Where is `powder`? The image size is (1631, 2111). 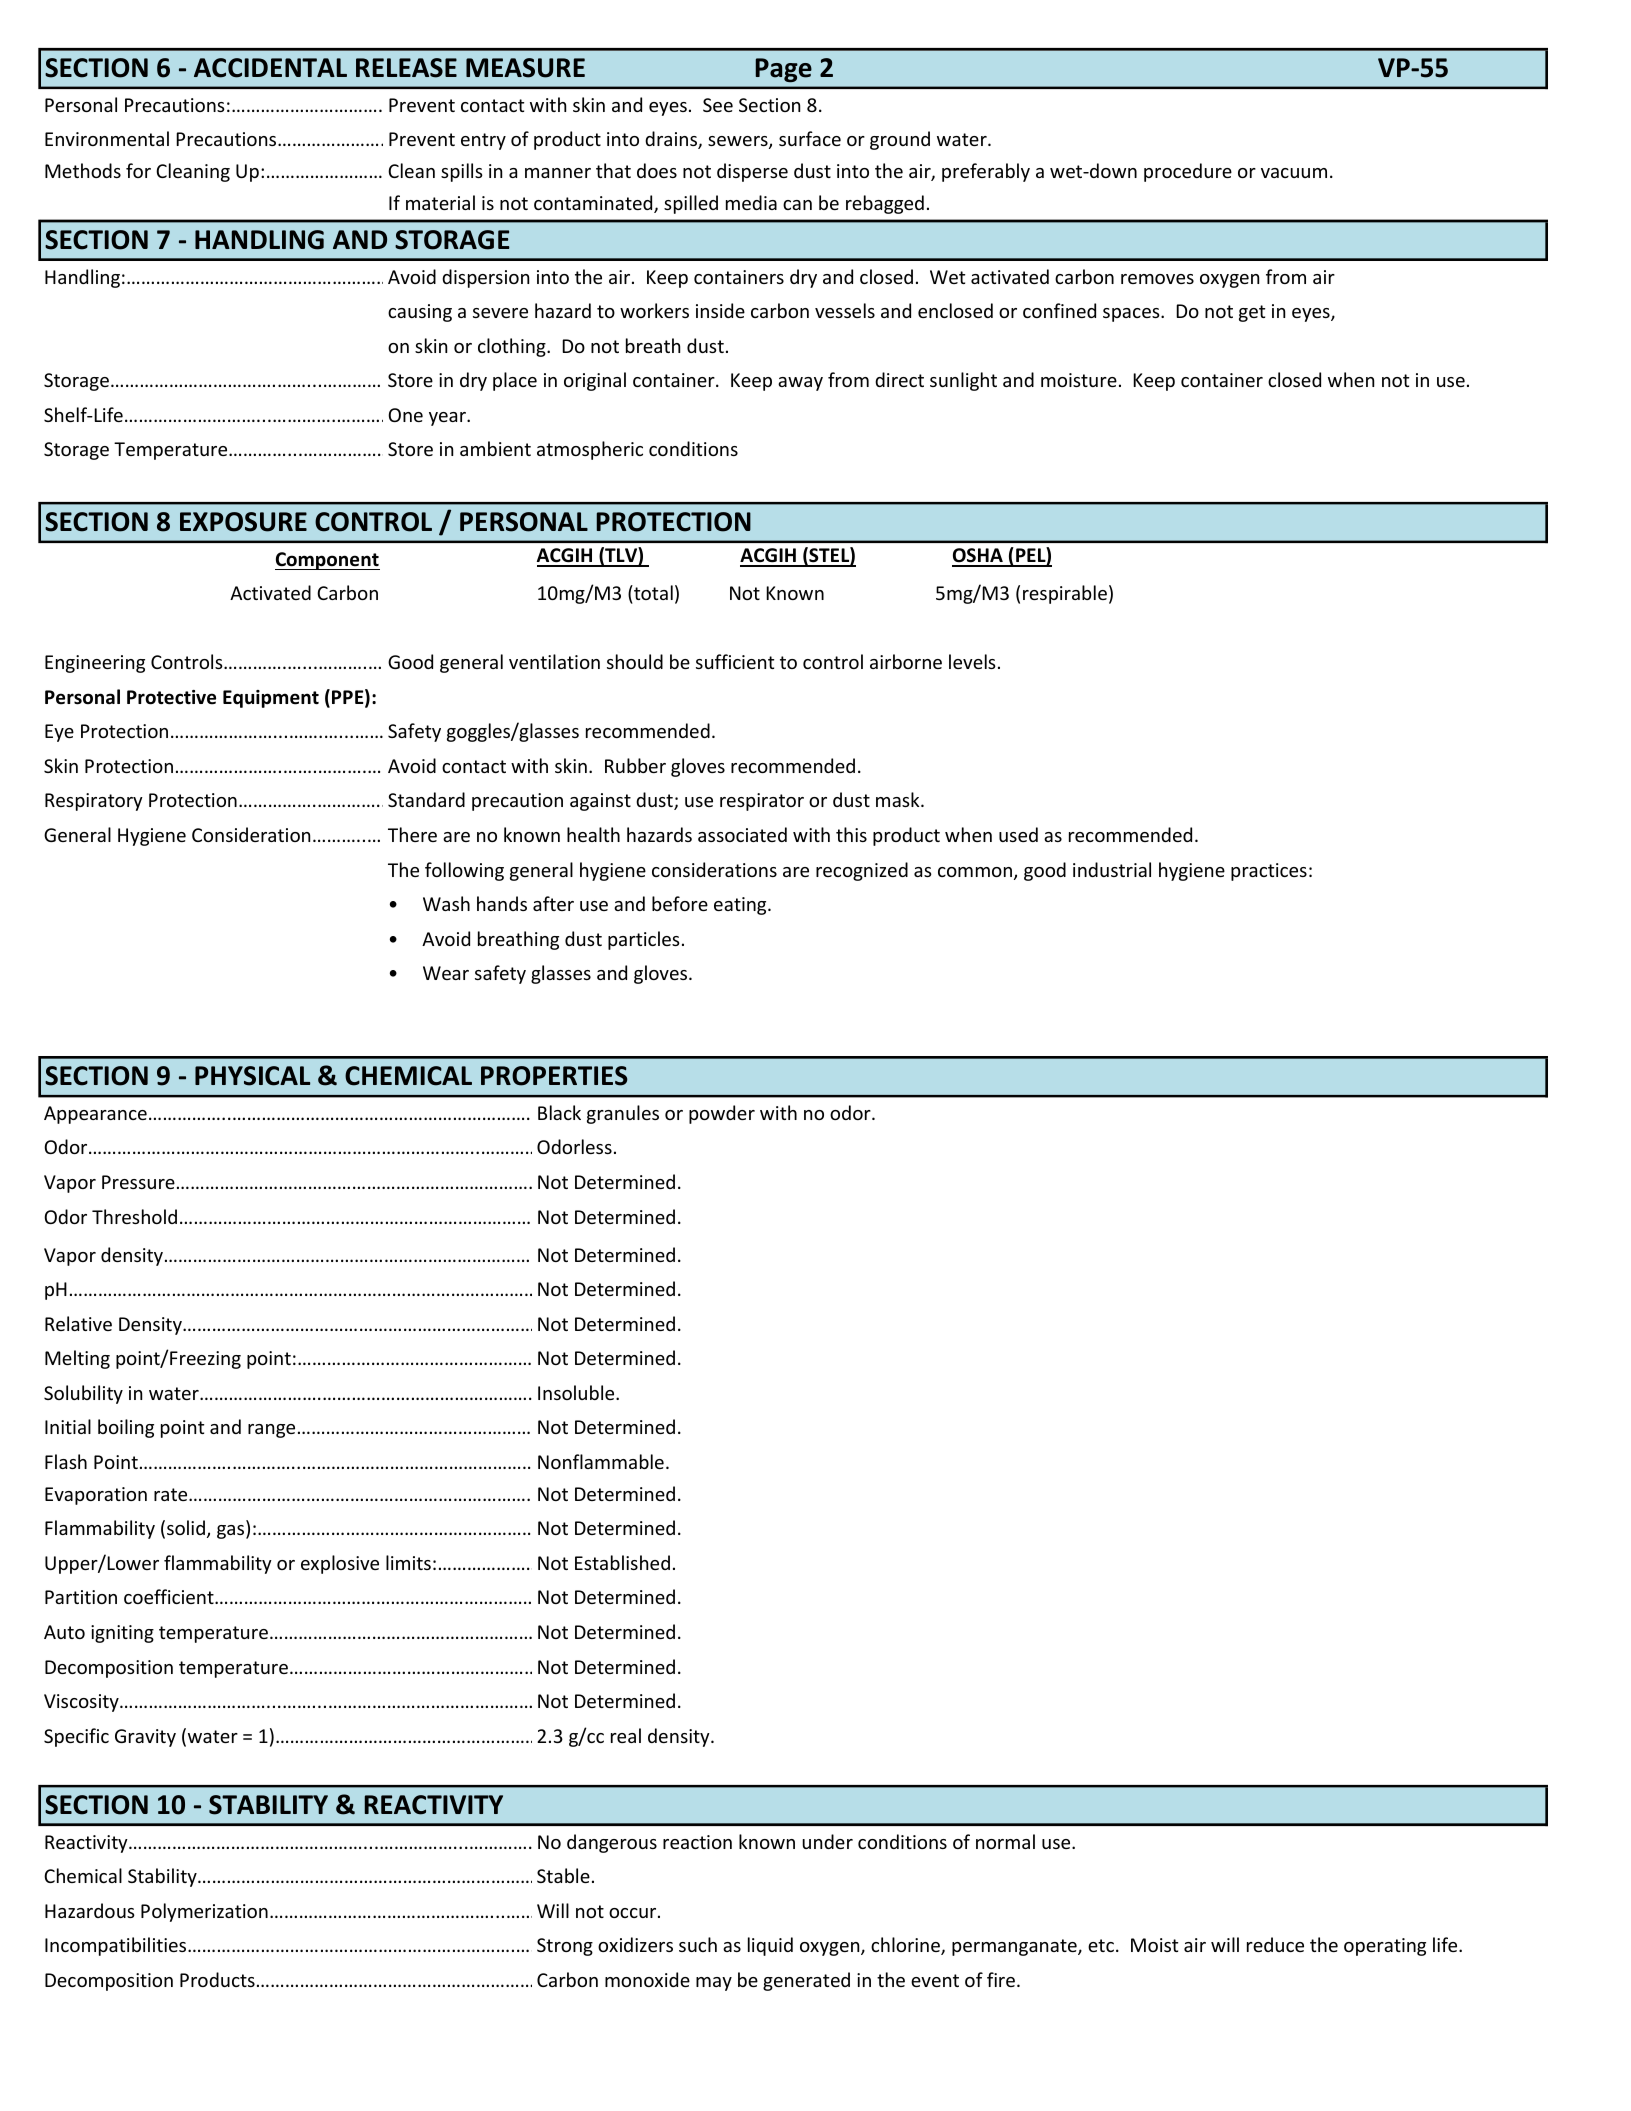 powder is located at coordinates (722, 1114).
